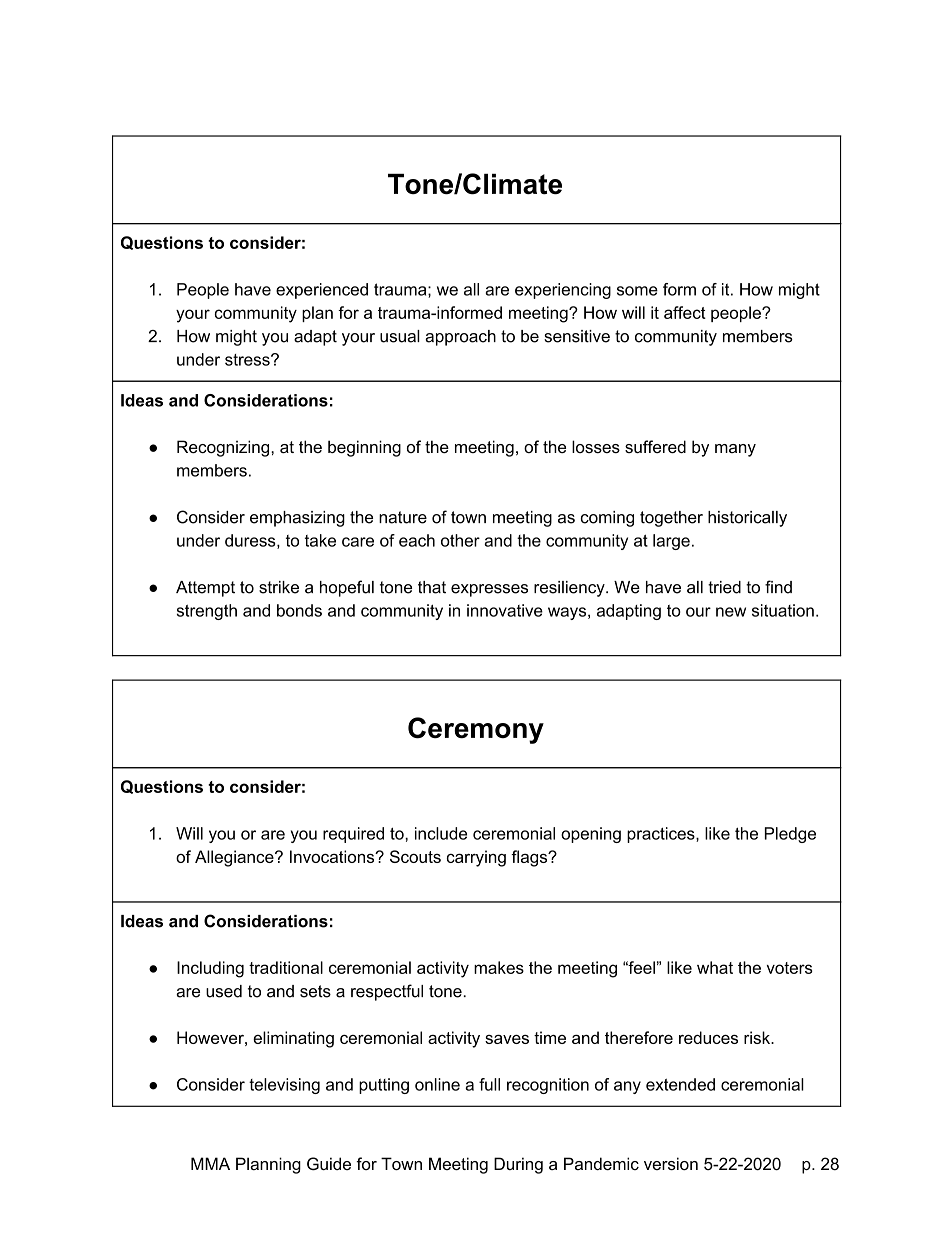 The width and height of the image is (952, 1233). Describe the element at coordinates (329, 1164) in the image. I see `Guide` at that location.
